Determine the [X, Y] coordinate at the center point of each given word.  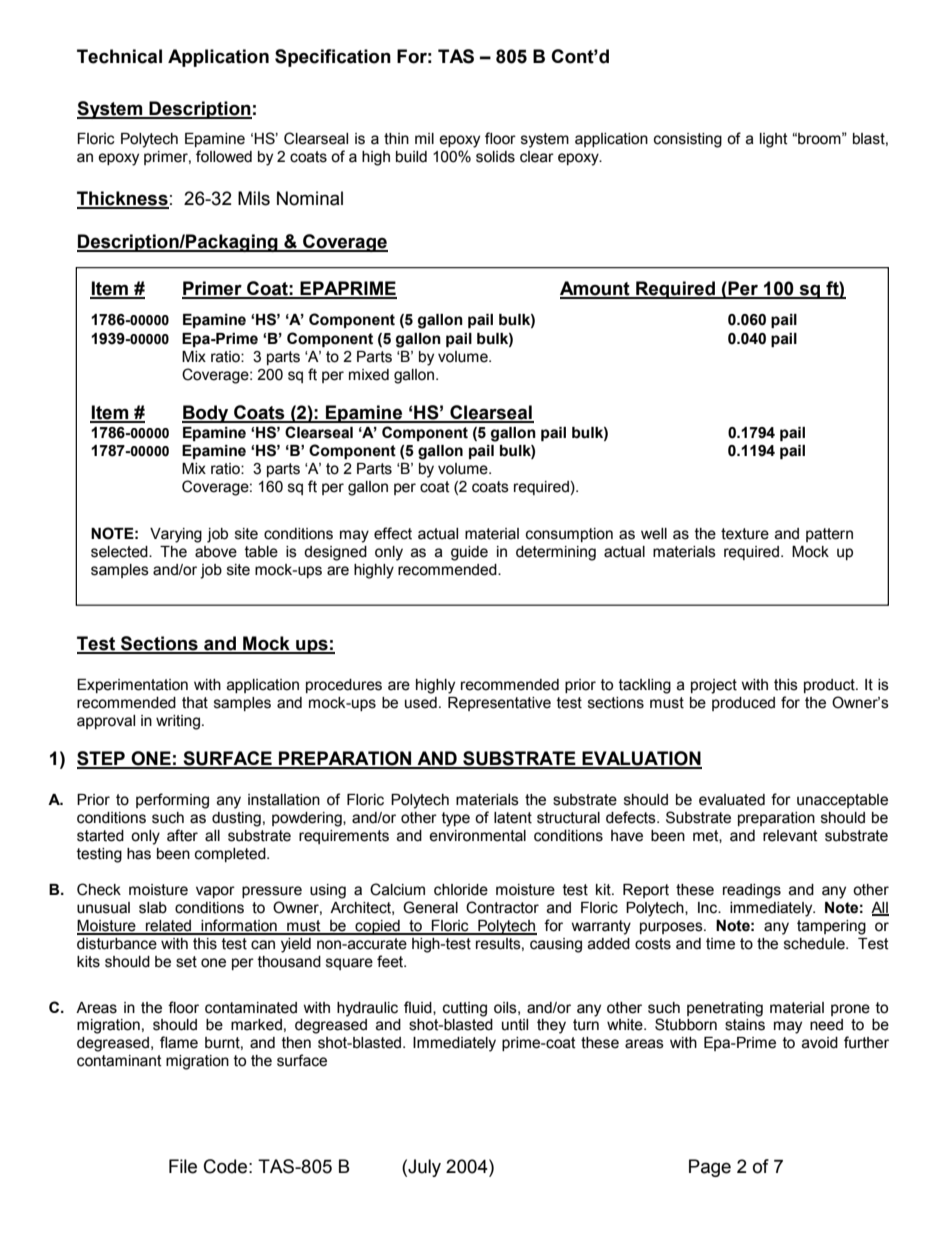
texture [745, 534]
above [216, 552]
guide [469, 553]
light [774, 140]
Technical [119, 56]
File [183, 1166]
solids [495, 157]
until [515, 1025]
